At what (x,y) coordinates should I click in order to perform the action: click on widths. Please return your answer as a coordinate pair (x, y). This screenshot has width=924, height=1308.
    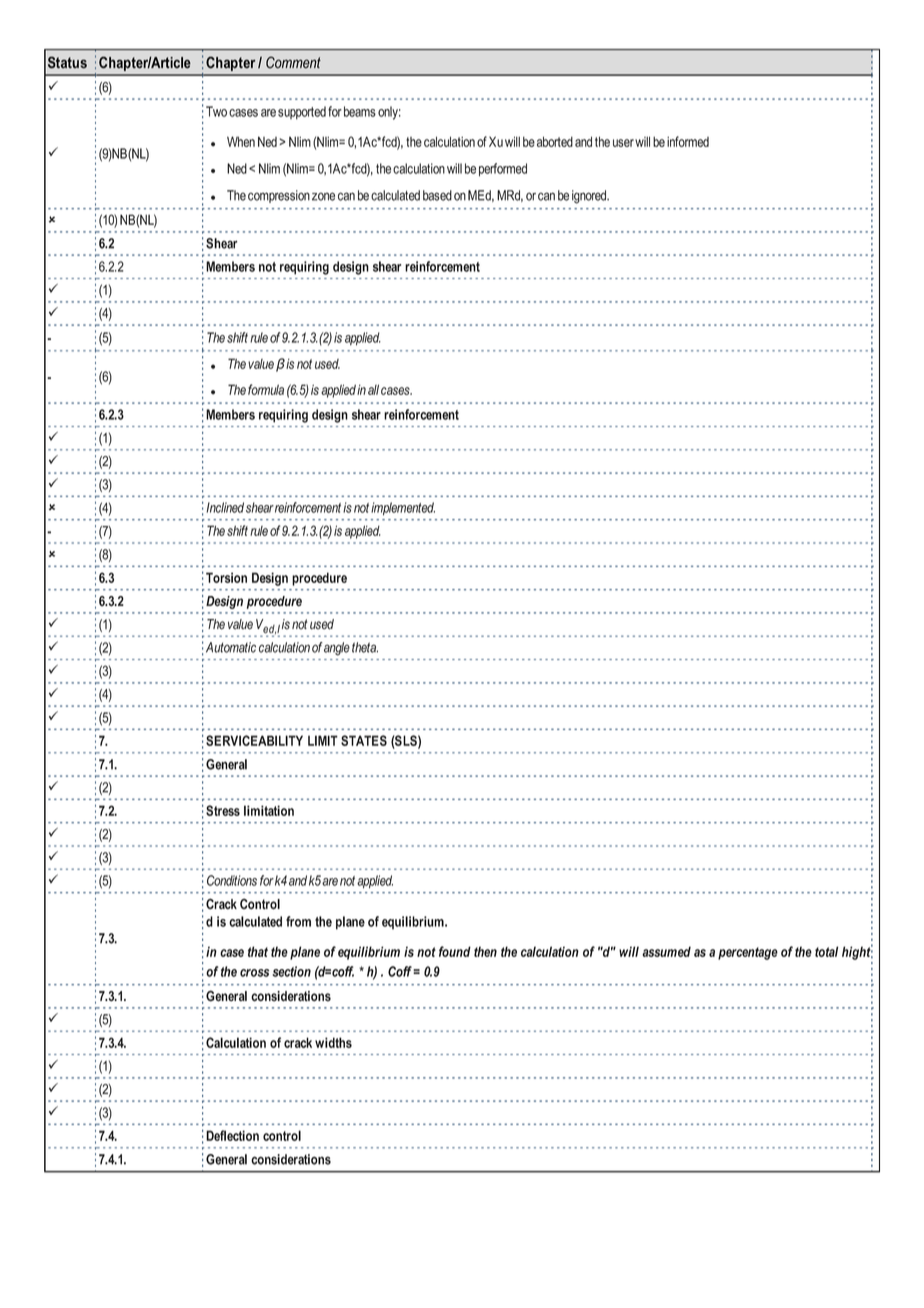
    Looking at the image, I should click on (333, 1042).
